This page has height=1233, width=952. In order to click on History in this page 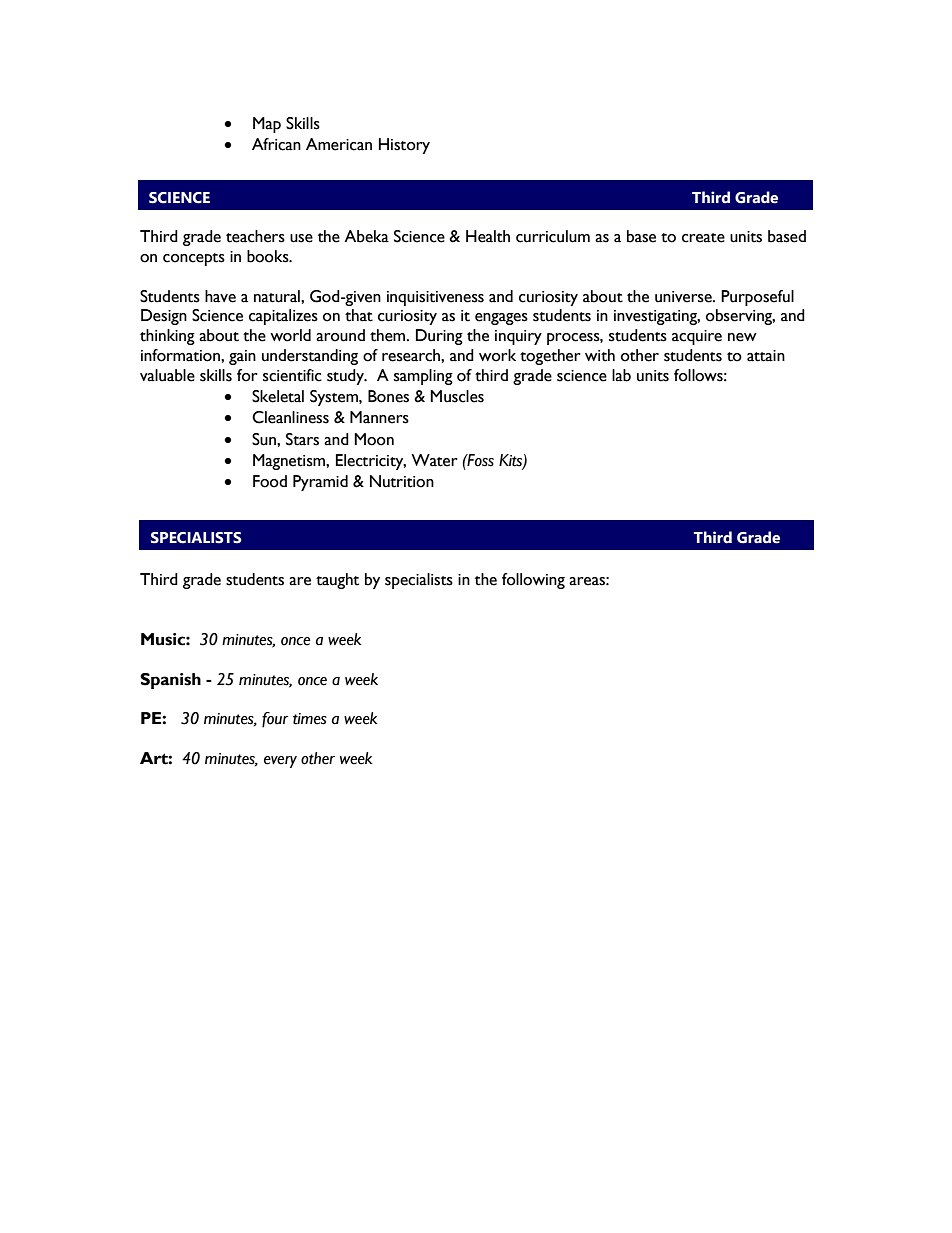, I will do `click(404, 146)`.
